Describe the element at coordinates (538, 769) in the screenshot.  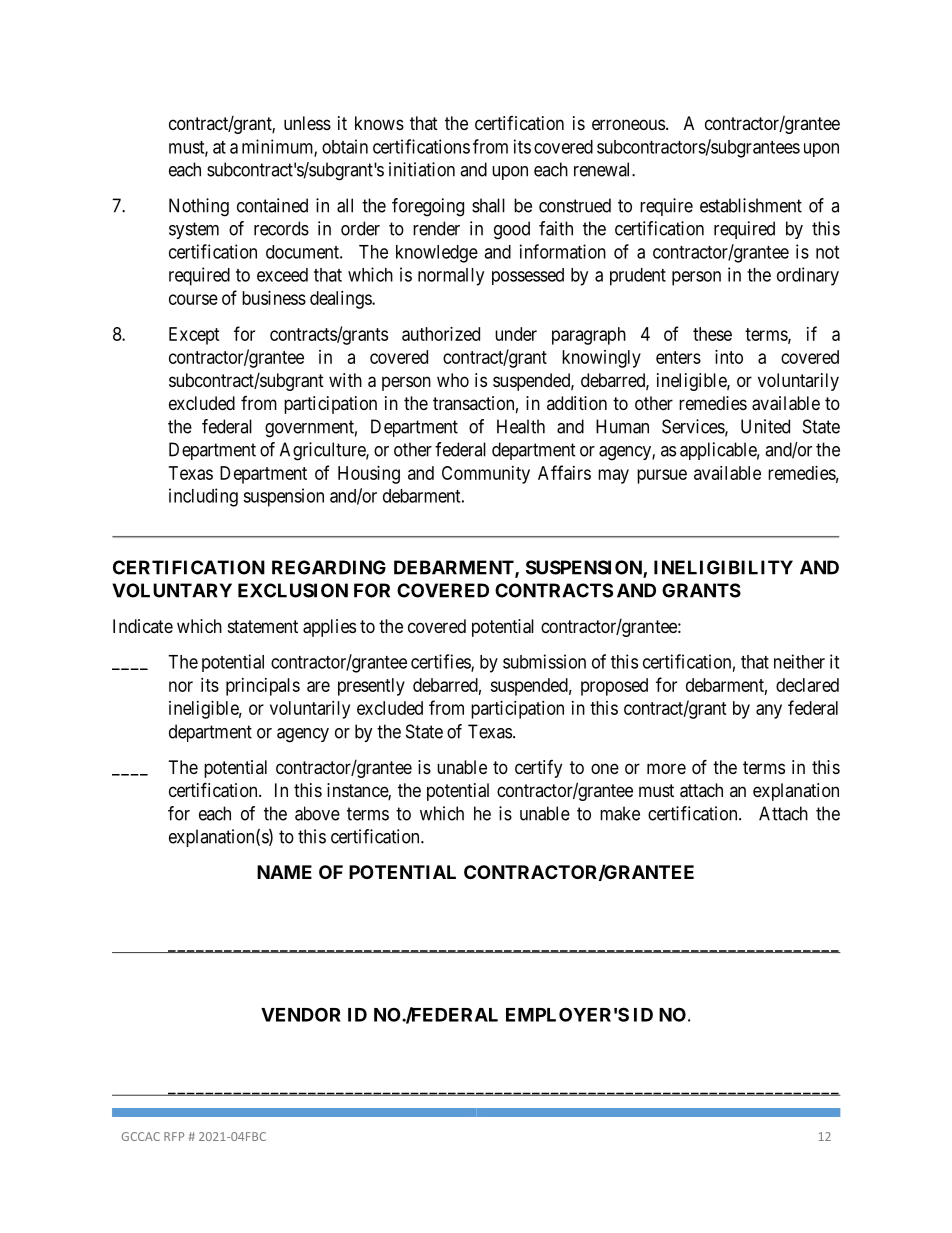
I see `certify` at that location.
